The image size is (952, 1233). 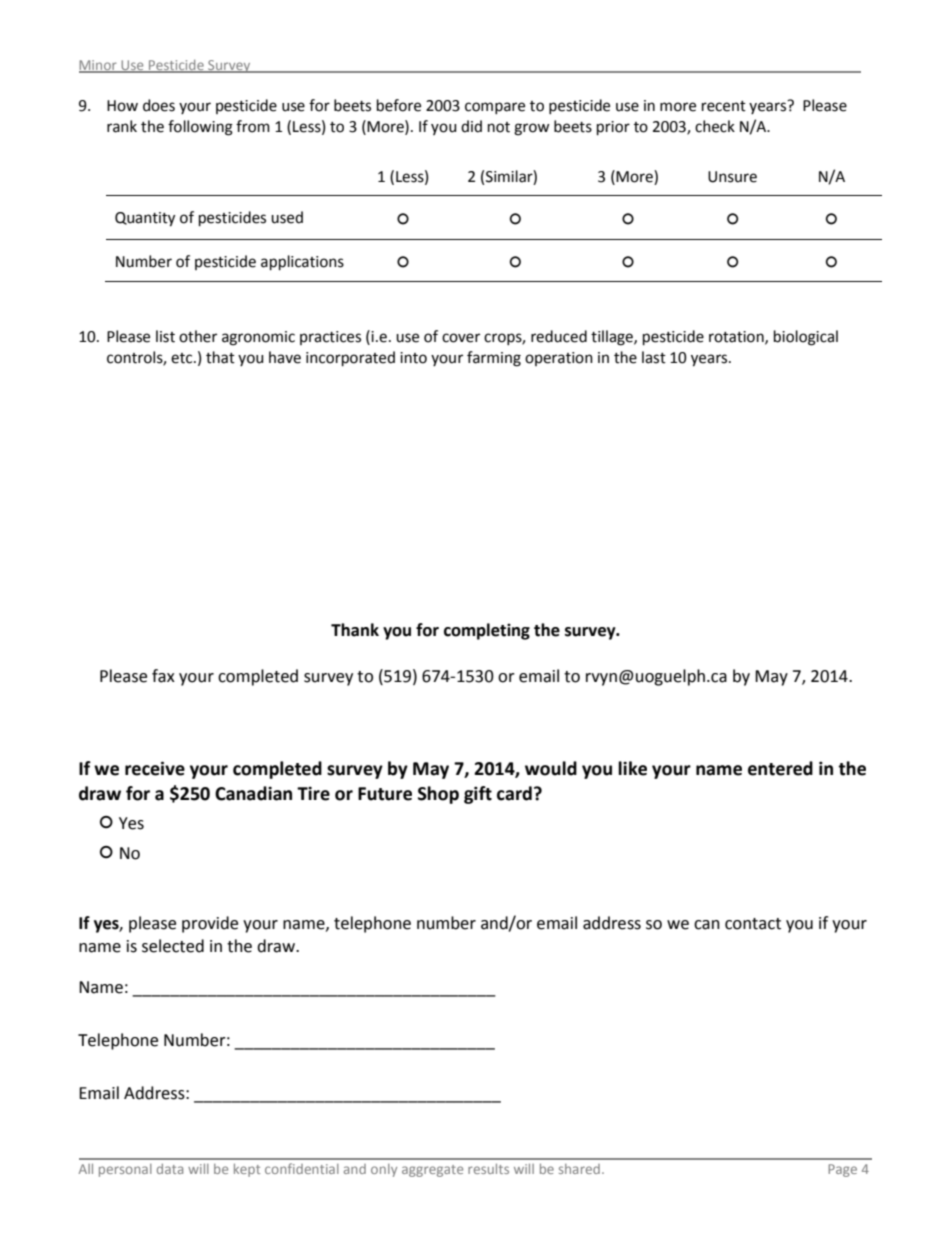 I want to click on entered, so click(x=780, y=768).
